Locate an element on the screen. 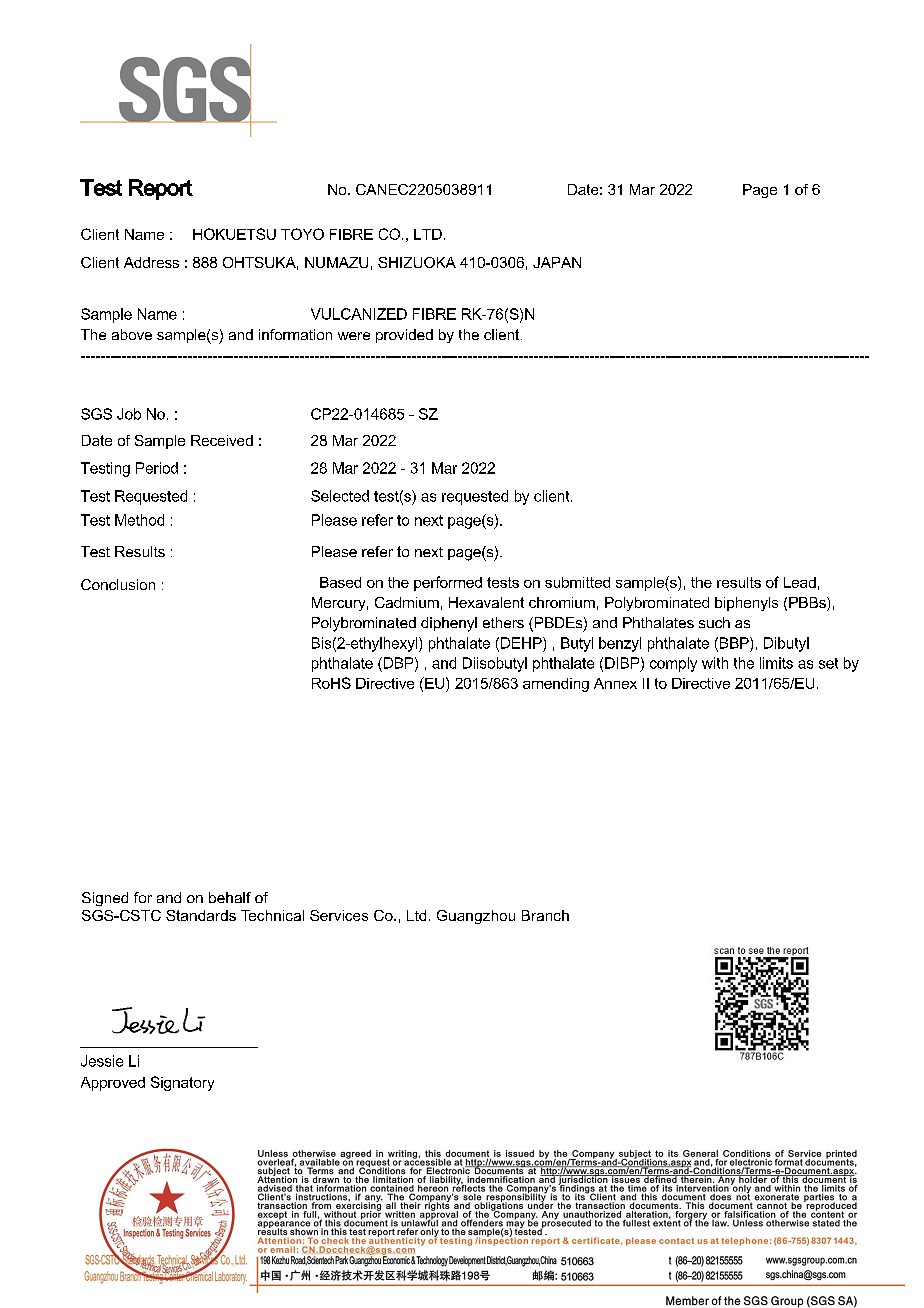 This screenshot has height=1308, width=924. provided is located at coordinates (404, 336).
